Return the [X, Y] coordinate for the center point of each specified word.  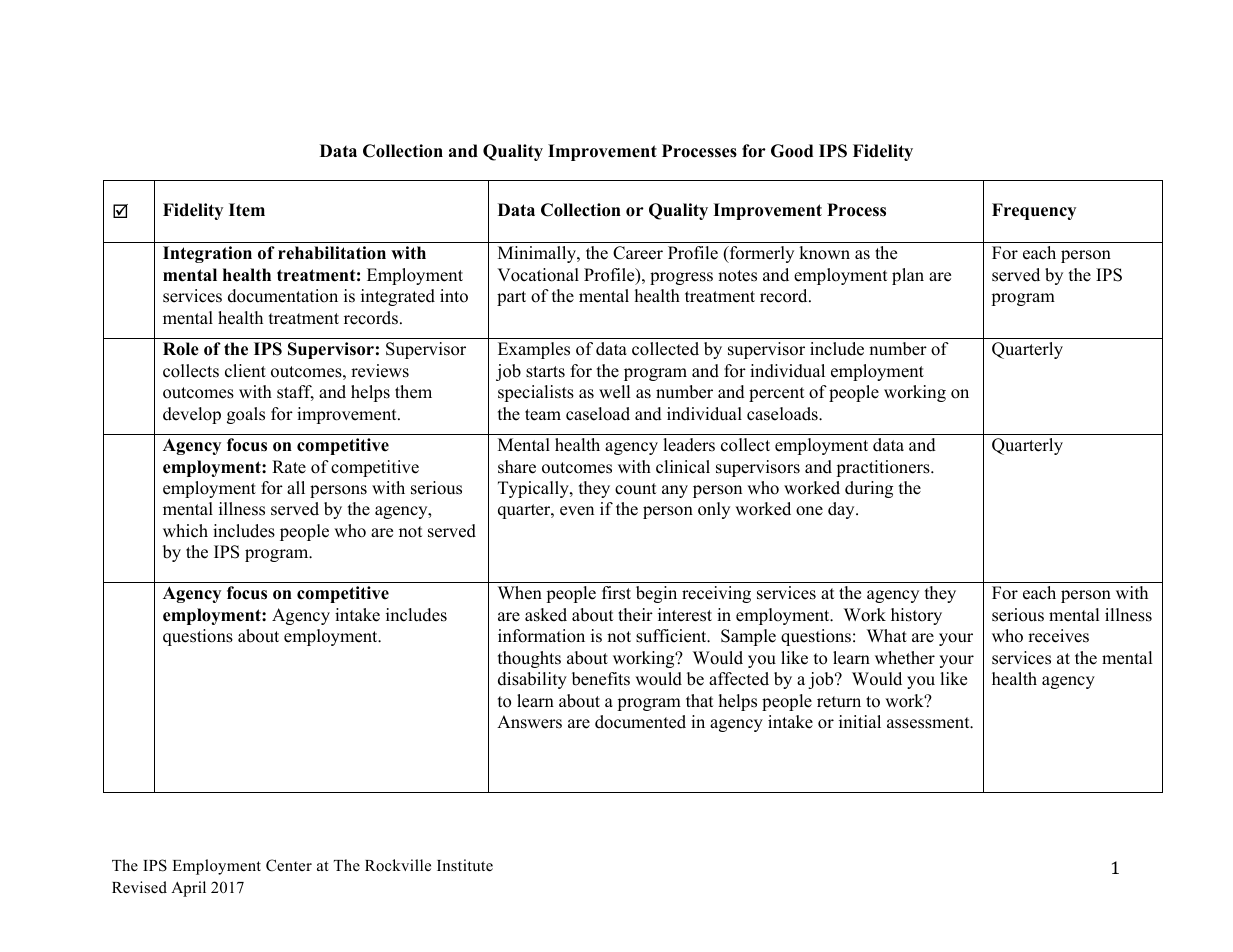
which [185, 531]
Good [792, 151]
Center [289, 865]
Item [247, 210]
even [577, 511]
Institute [465, 865]
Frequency [1034, 211]
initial [860, 721]
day [842, 510]
